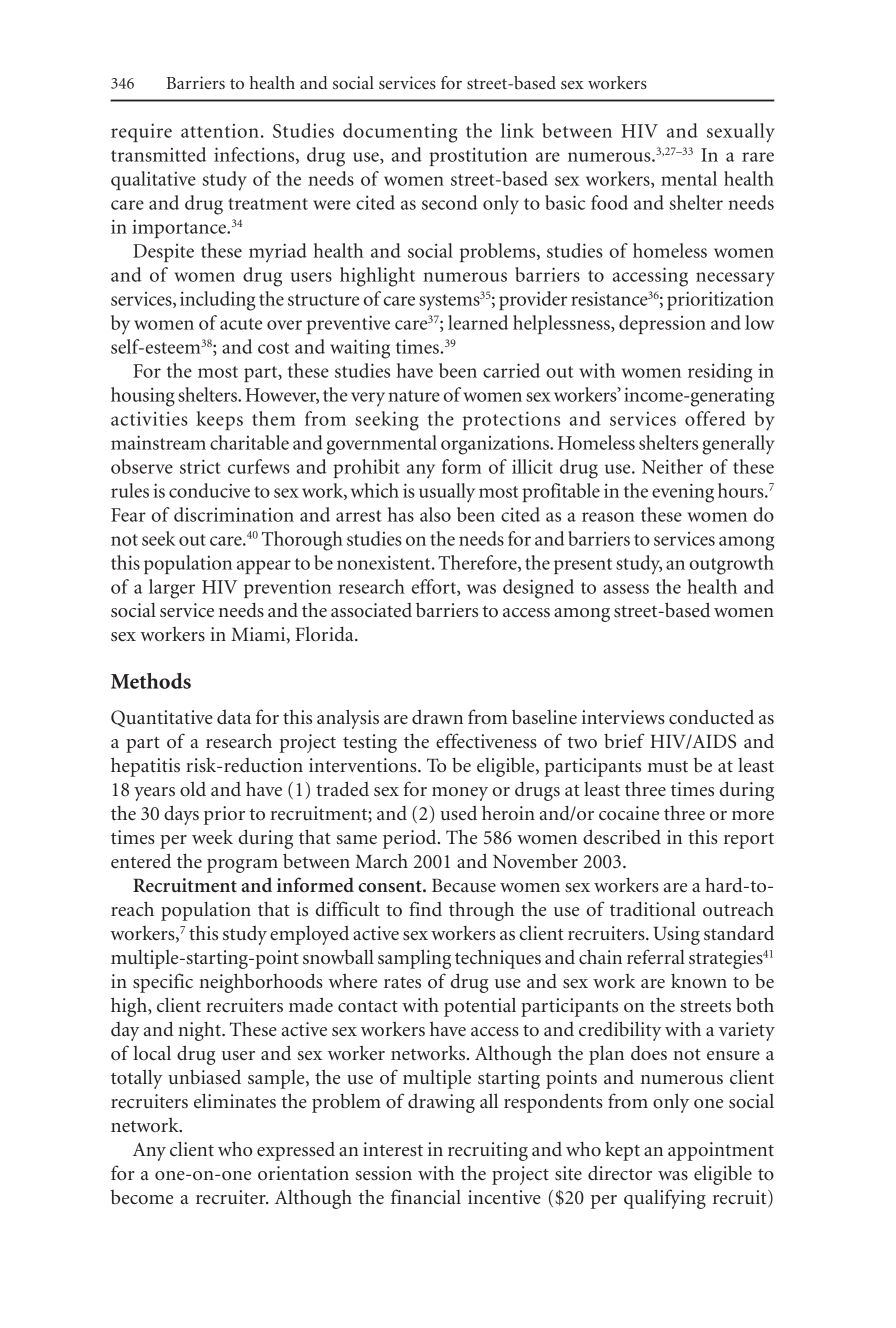 Image resolution: width=896 pixels, height=1328 pixels. What do you see at coordinates (665, 1199) in the image?
I see `qualifying` at bounding box center [665, 1199].
